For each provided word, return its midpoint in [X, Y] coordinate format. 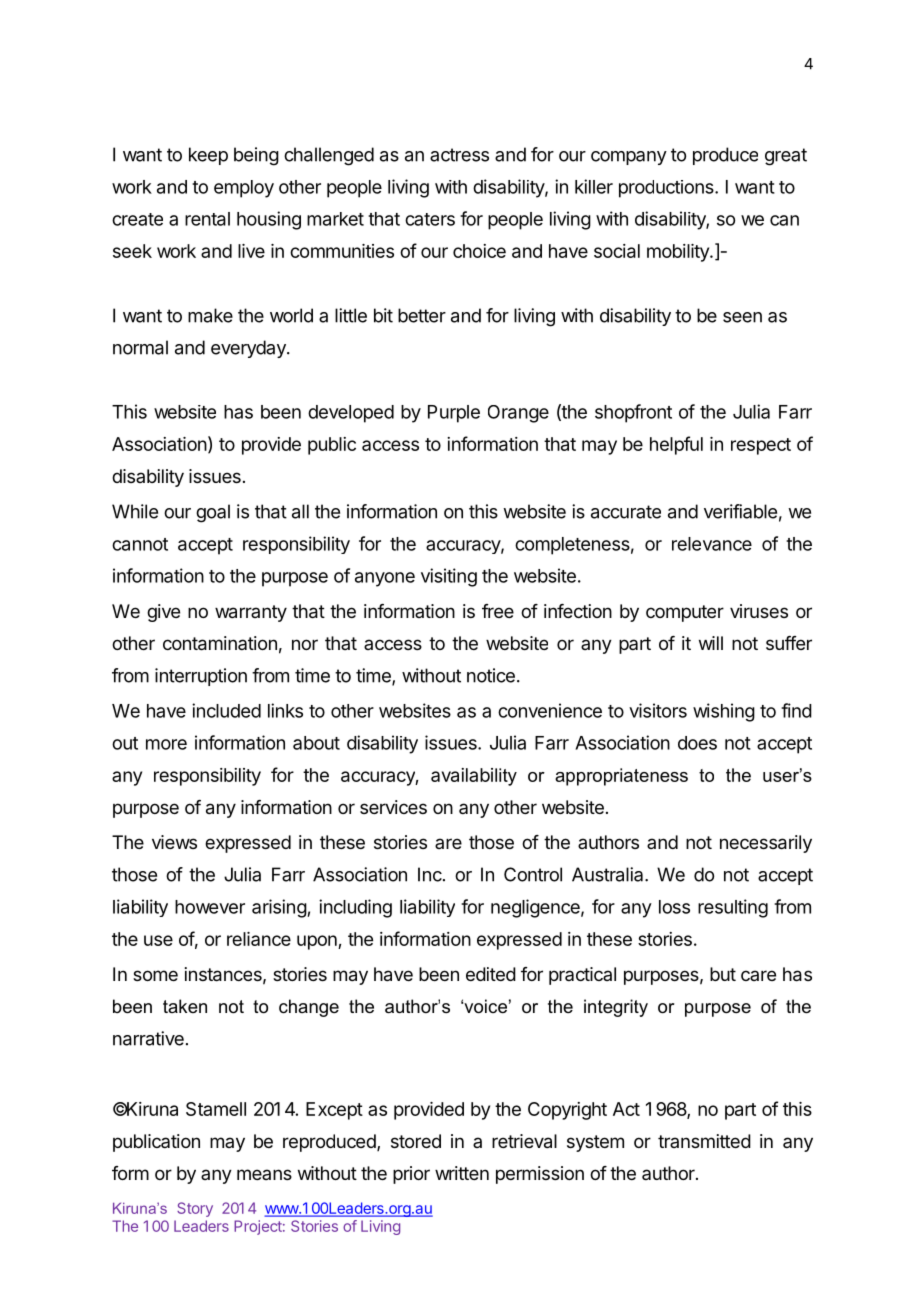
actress [459, 155]
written [462, 1173]
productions [667, 189]
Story [195, 1209]
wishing [724, 712]
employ [244, 189]
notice [491, 675]
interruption [201, 677]
